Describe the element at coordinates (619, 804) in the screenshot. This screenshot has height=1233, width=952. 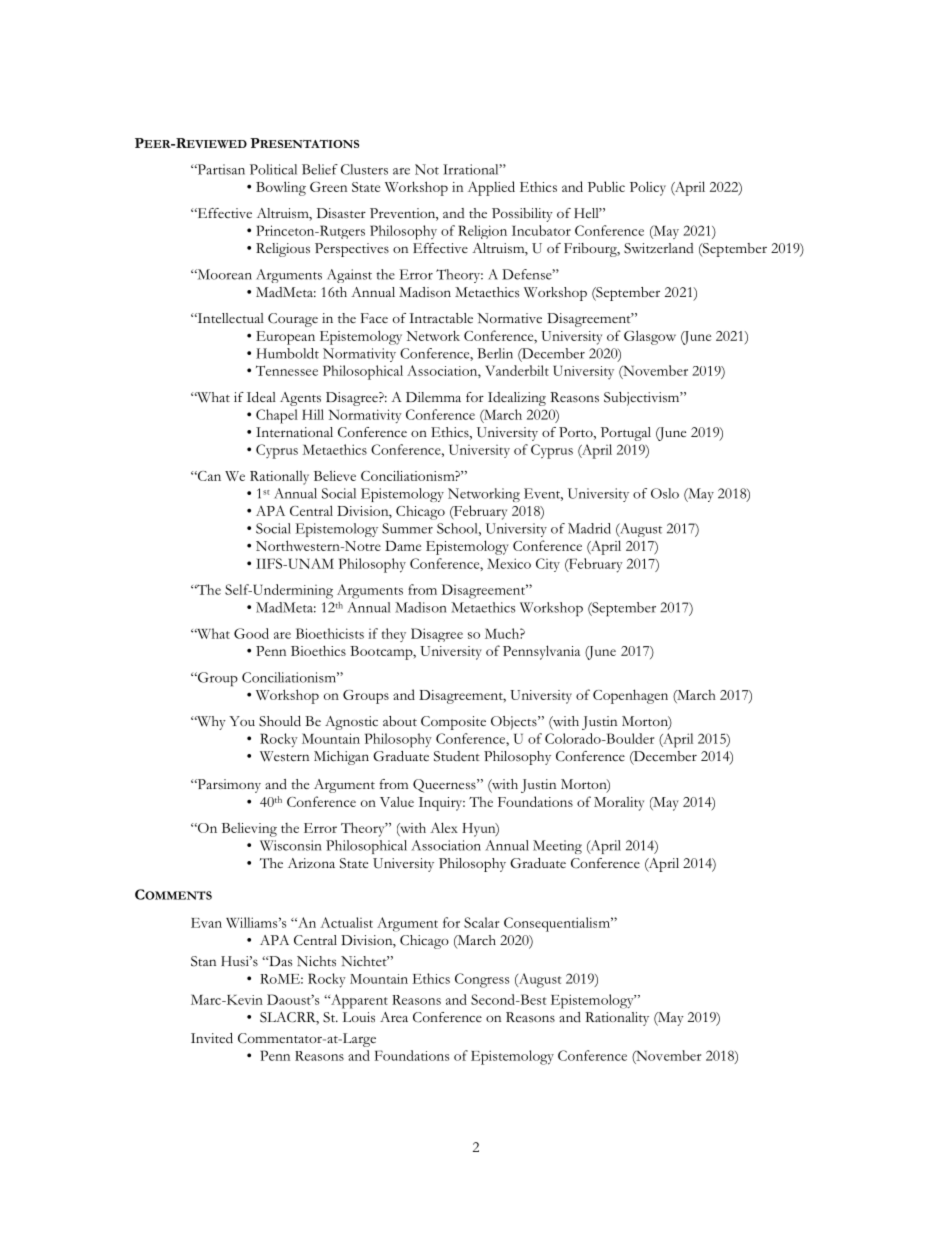
I see `Morality` at that location.
